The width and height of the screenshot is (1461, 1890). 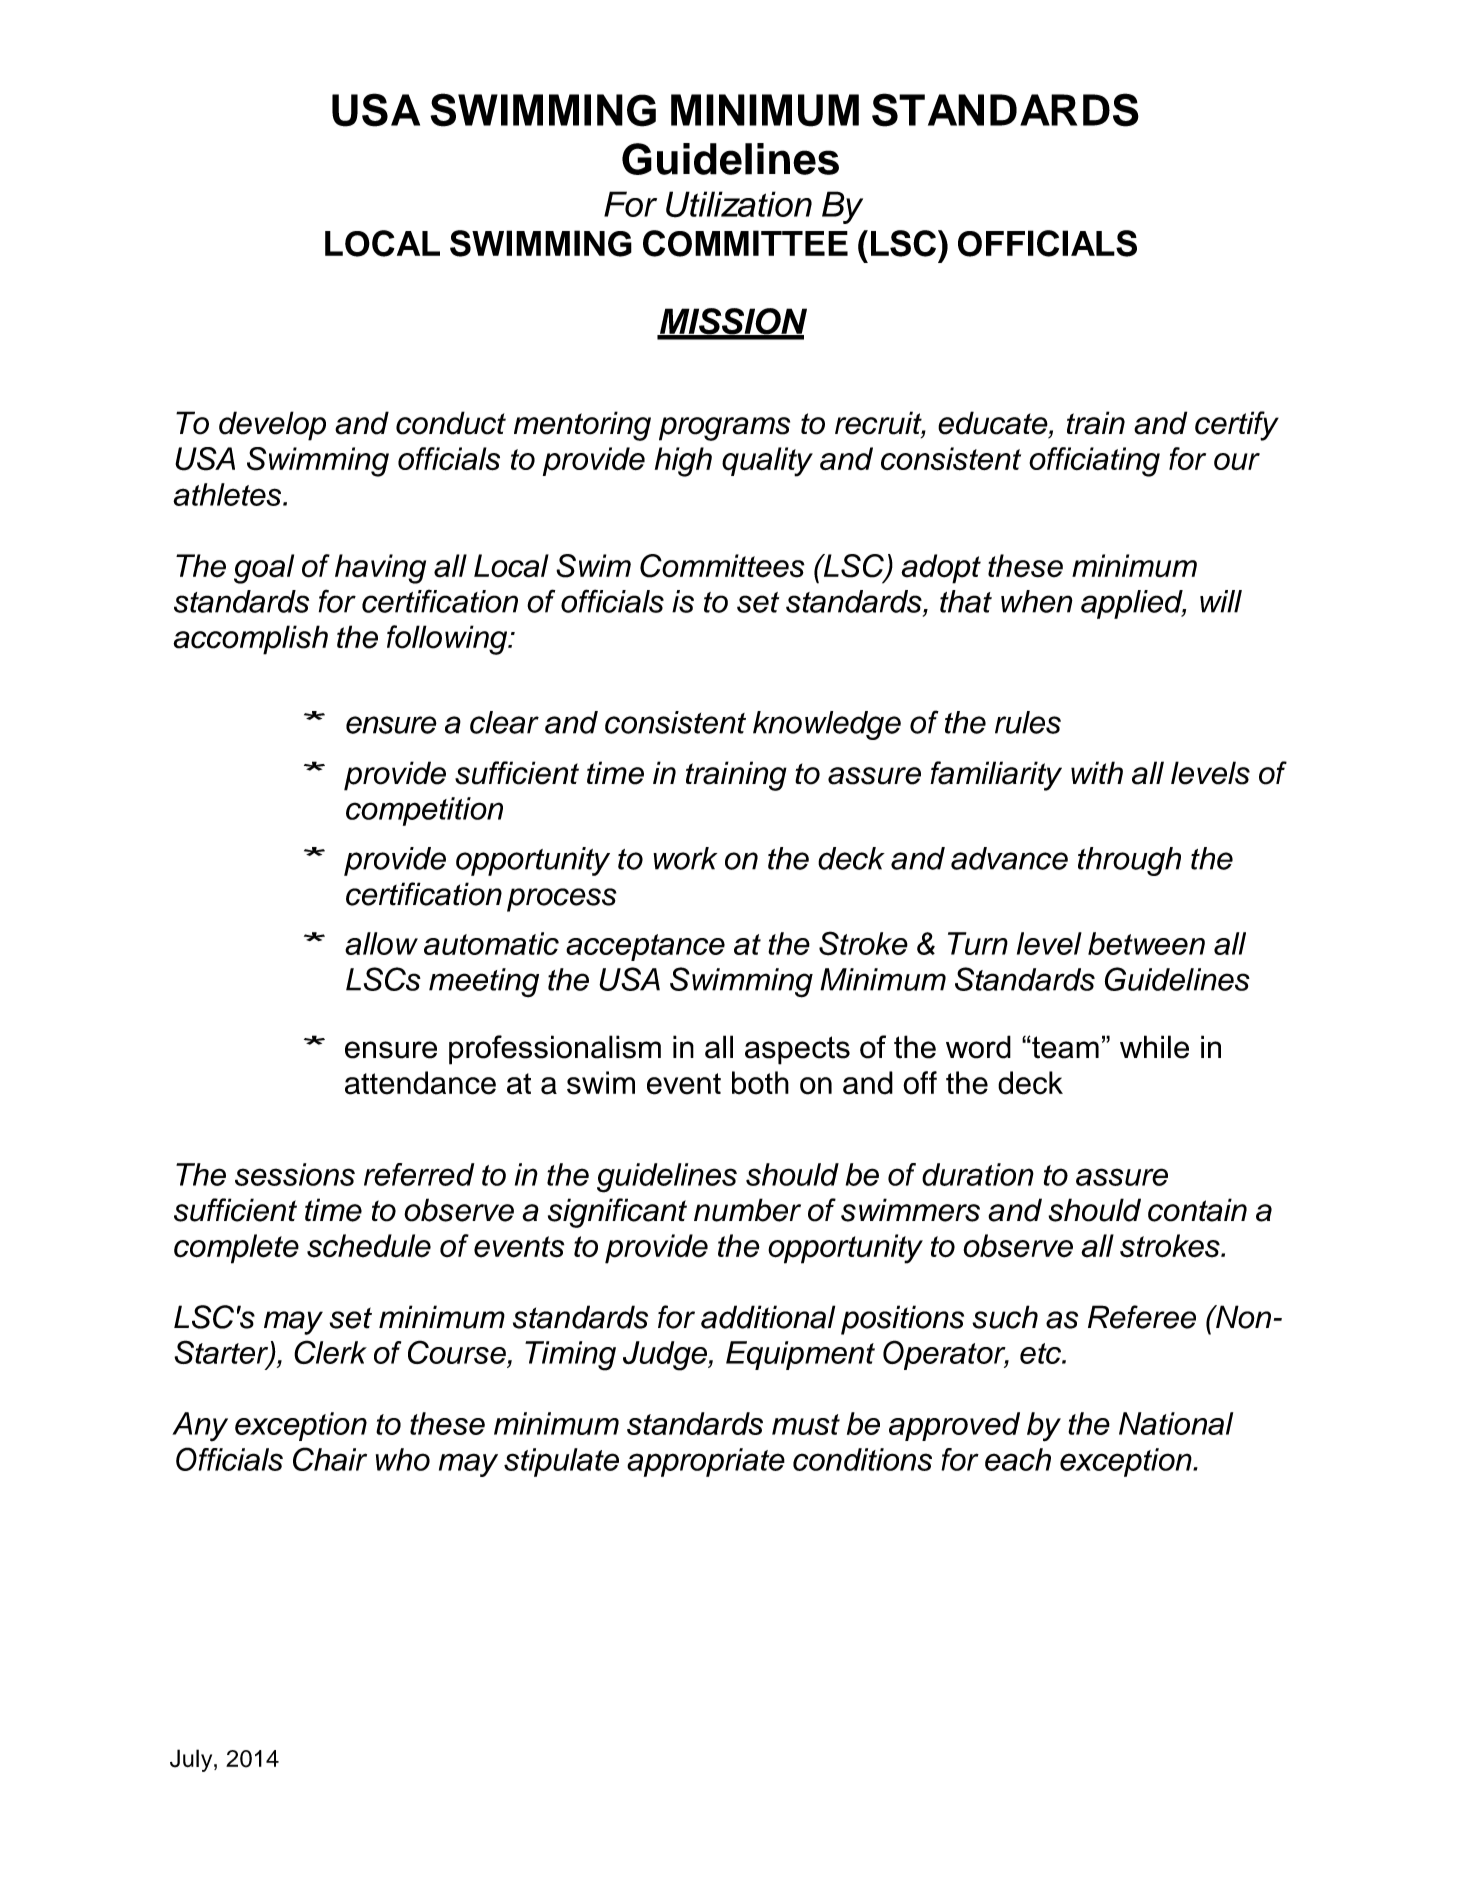 I want to click on July, so click(x=192, y=1760).
